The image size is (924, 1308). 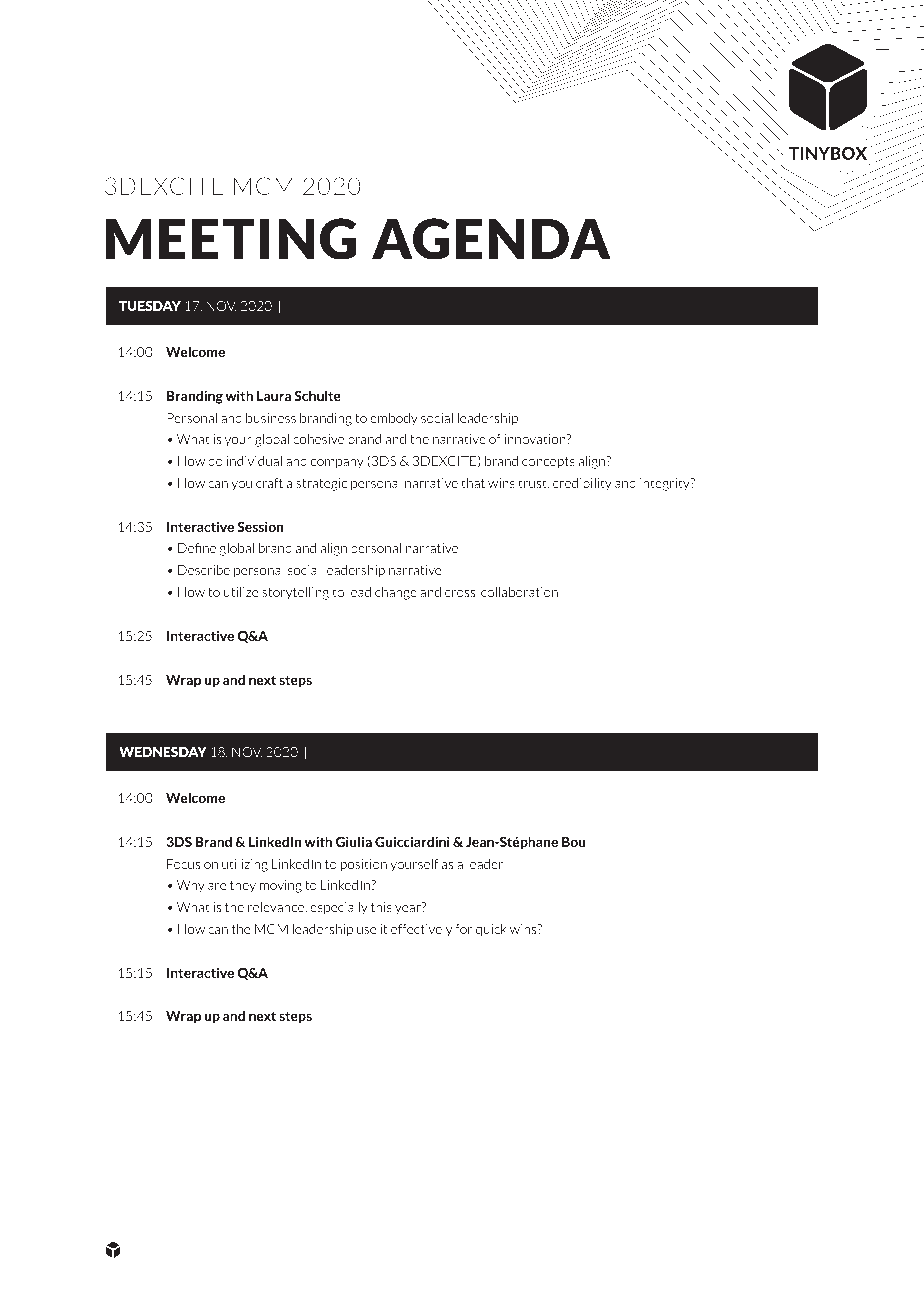 I want to click on WEDNESDAY, so click(x=163, y=751).
